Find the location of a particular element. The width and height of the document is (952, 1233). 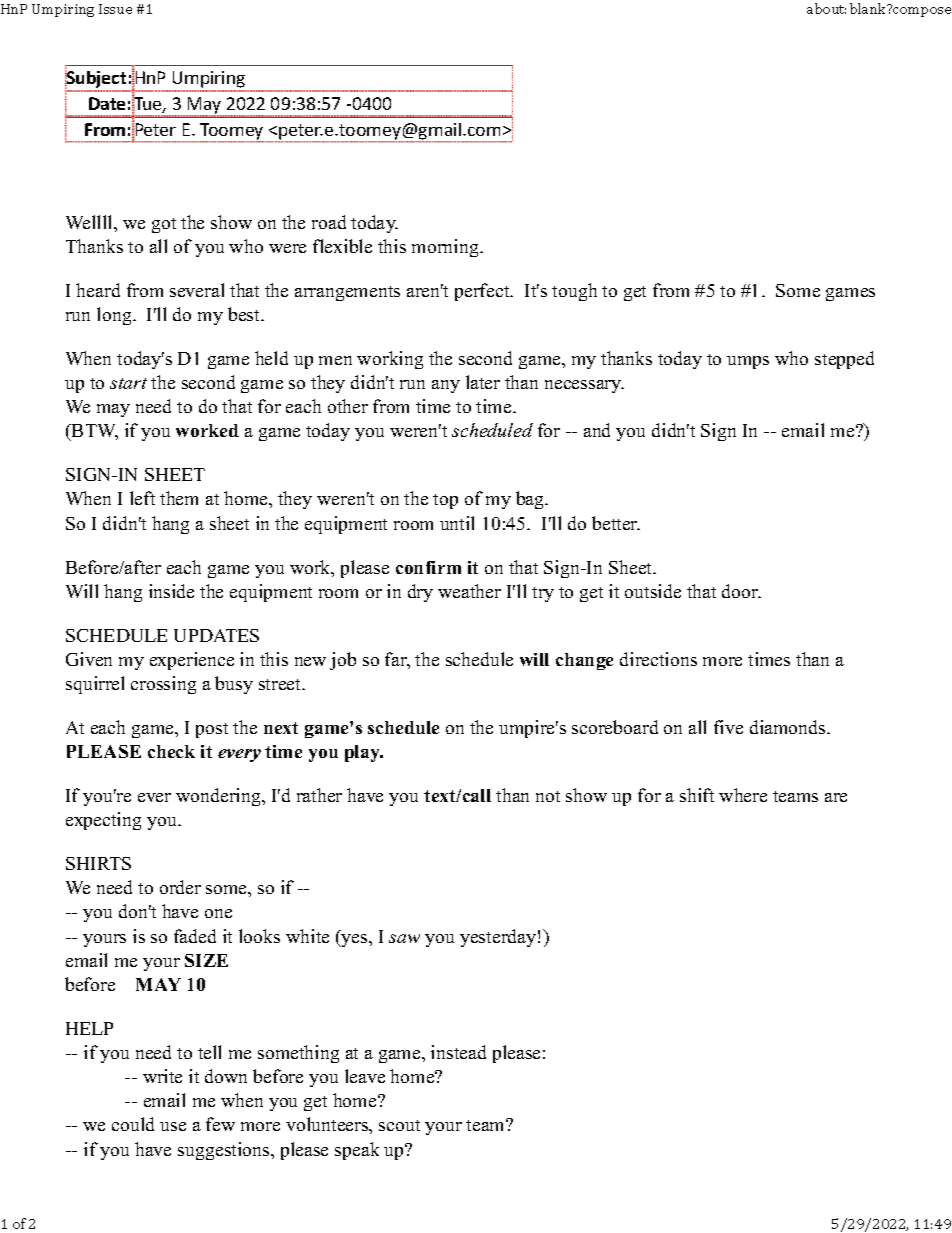

morning is located at coordinates (446, 248).
